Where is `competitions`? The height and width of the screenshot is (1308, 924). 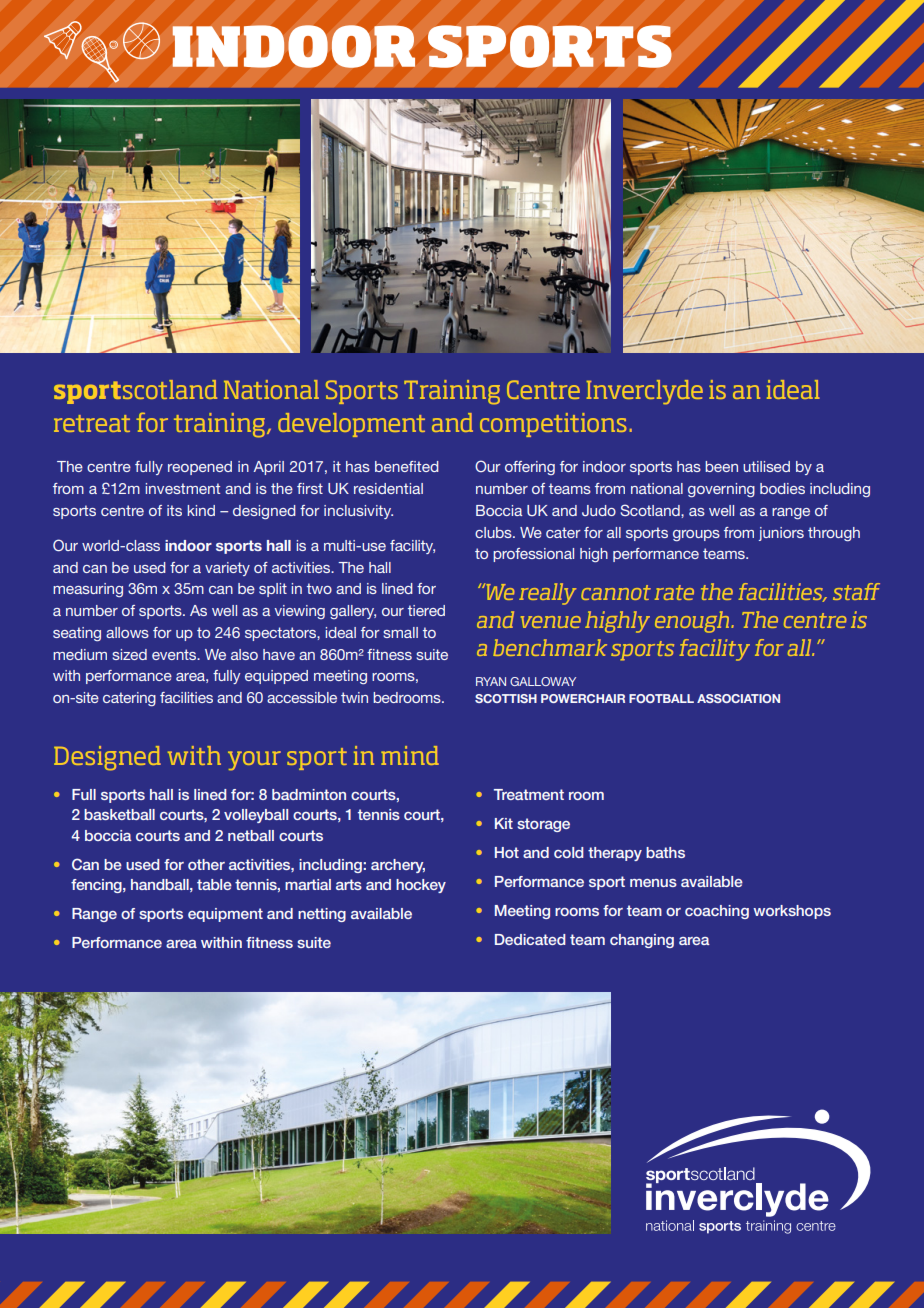
competitions is located at coordinates (553, 425).
